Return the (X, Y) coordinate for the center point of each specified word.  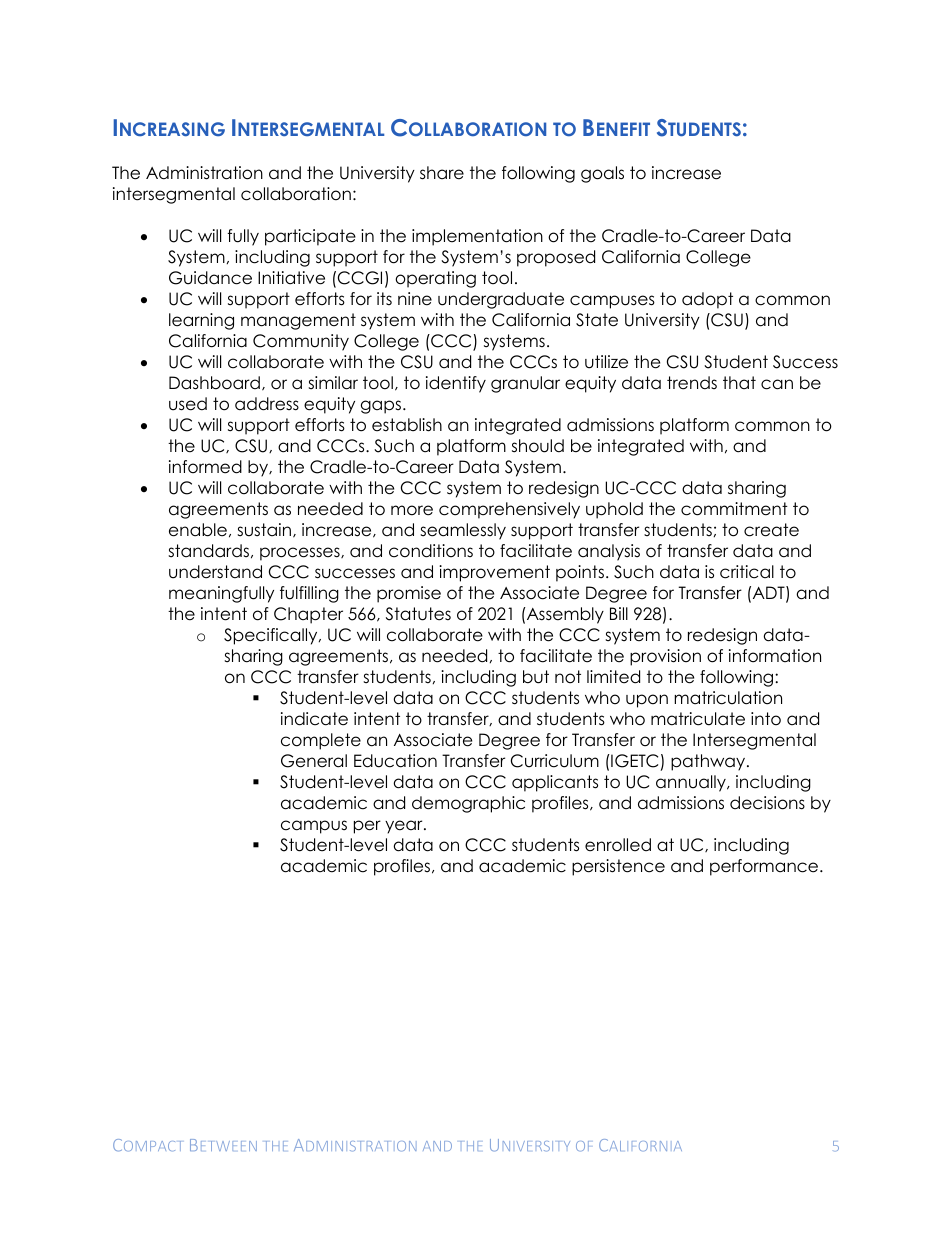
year (405, 827)
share (442, 173)
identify (456, 384)
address (267, 404)
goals (602, 174)
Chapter (308, 615)
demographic (468, 804)
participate (310, 237)
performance (764, 867)
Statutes (418, 614)
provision (665, 657)
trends (692, 383)
